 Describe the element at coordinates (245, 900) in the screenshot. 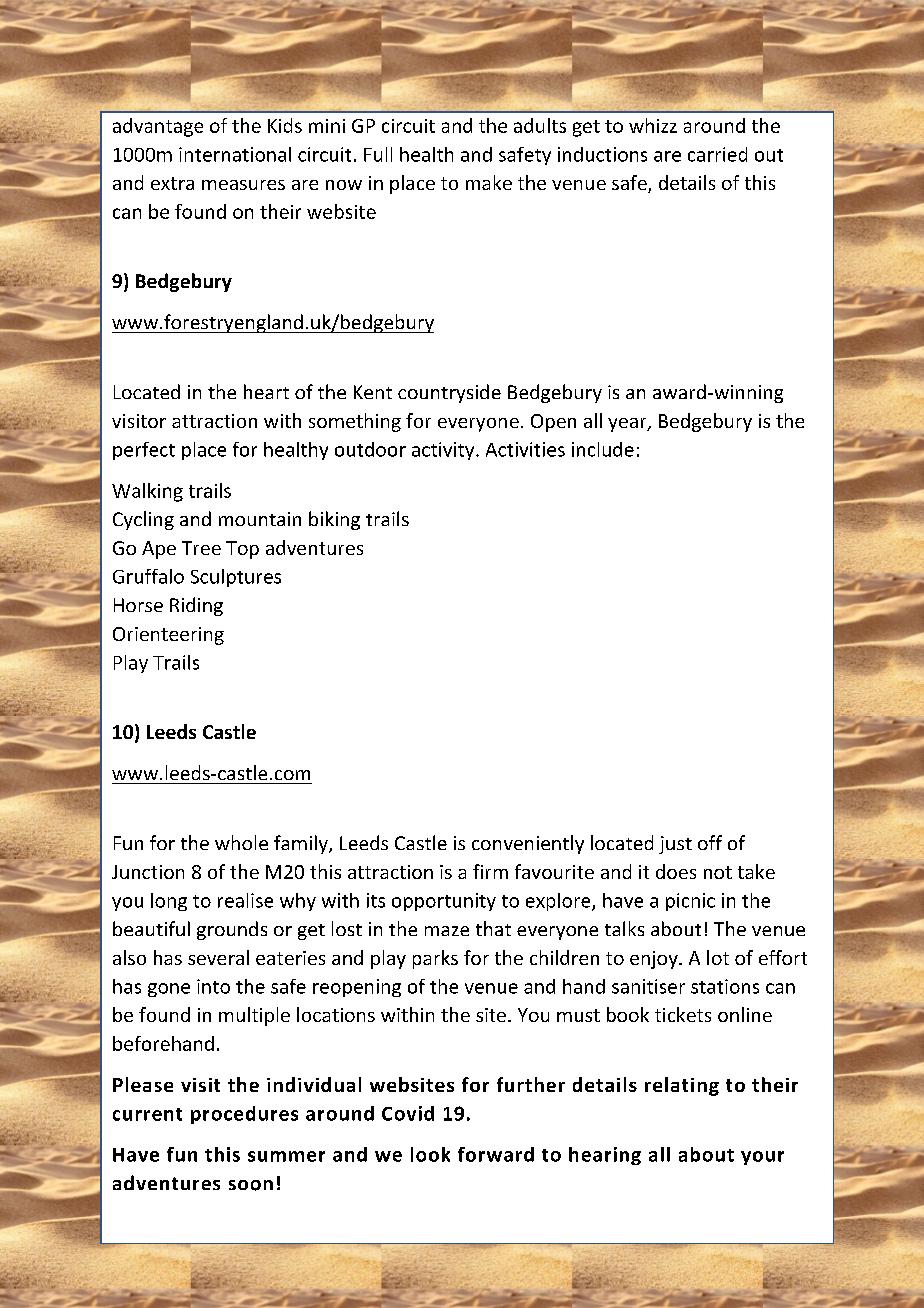

I see `realise` at that location.
